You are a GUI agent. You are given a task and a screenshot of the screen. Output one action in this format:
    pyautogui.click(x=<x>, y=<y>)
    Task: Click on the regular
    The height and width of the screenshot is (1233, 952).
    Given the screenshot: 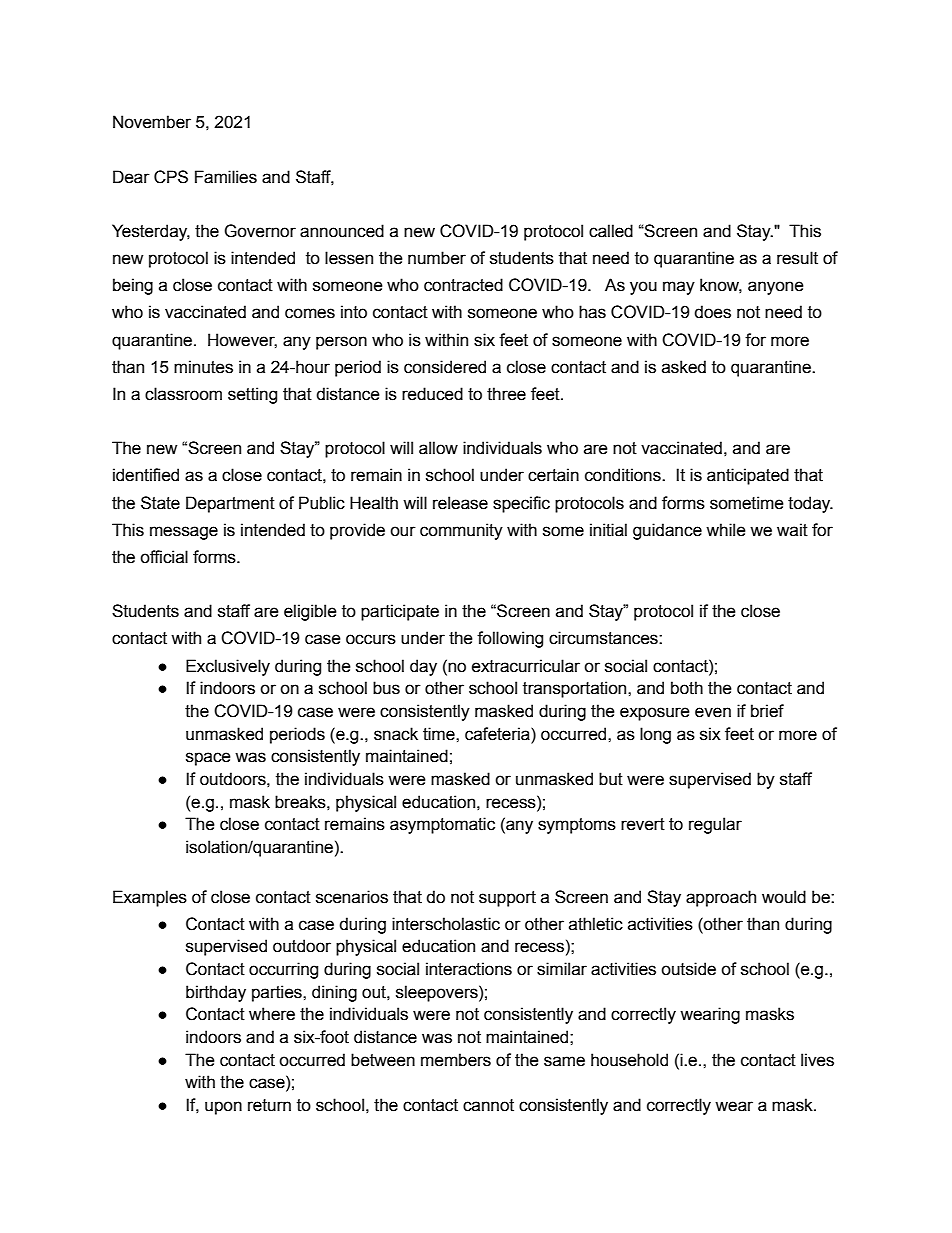 What is the action you would take?
    pyautogui.click(x=715, y=825)
